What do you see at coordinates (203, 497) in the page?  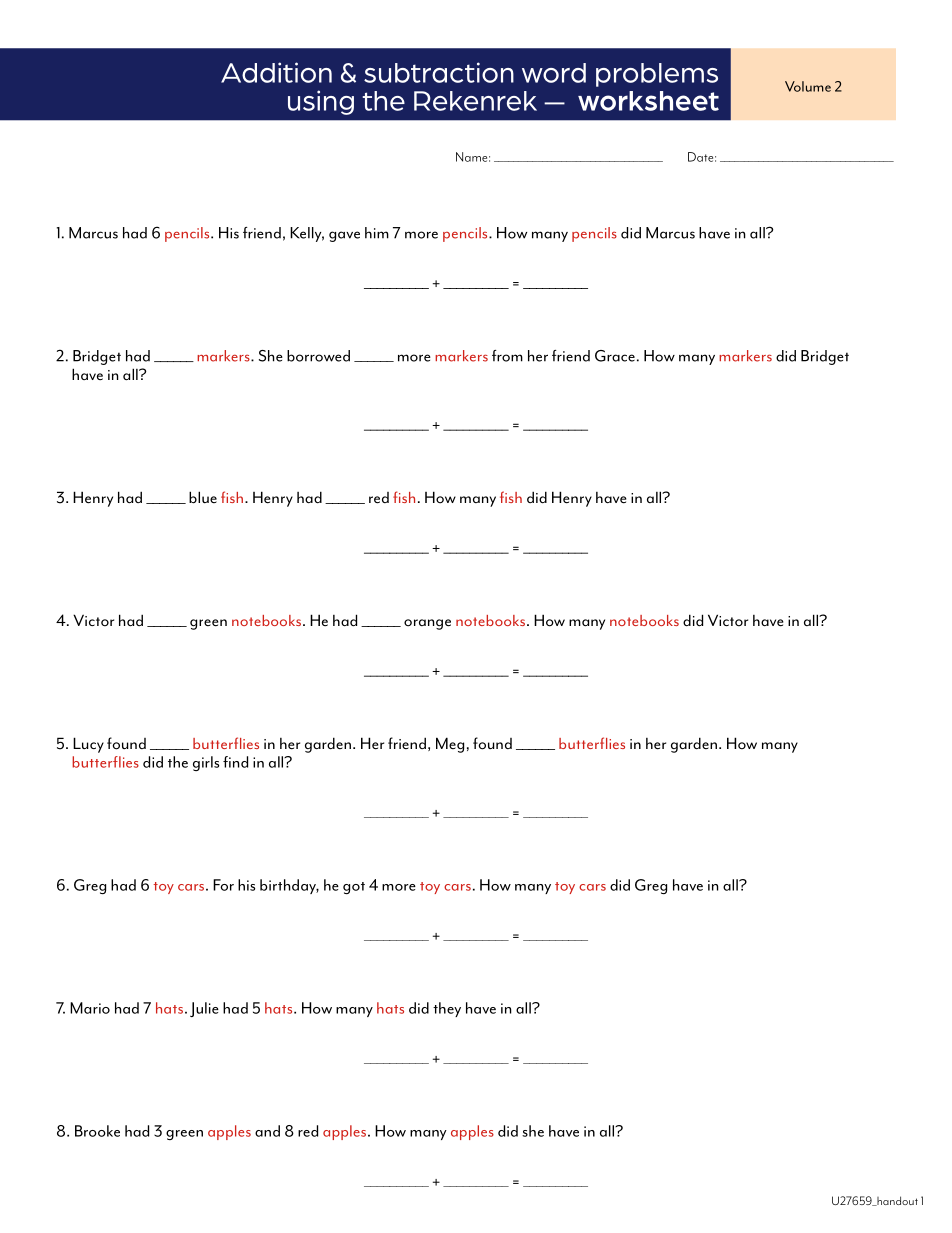 I see `blue` at bounding box center [203, 497].
